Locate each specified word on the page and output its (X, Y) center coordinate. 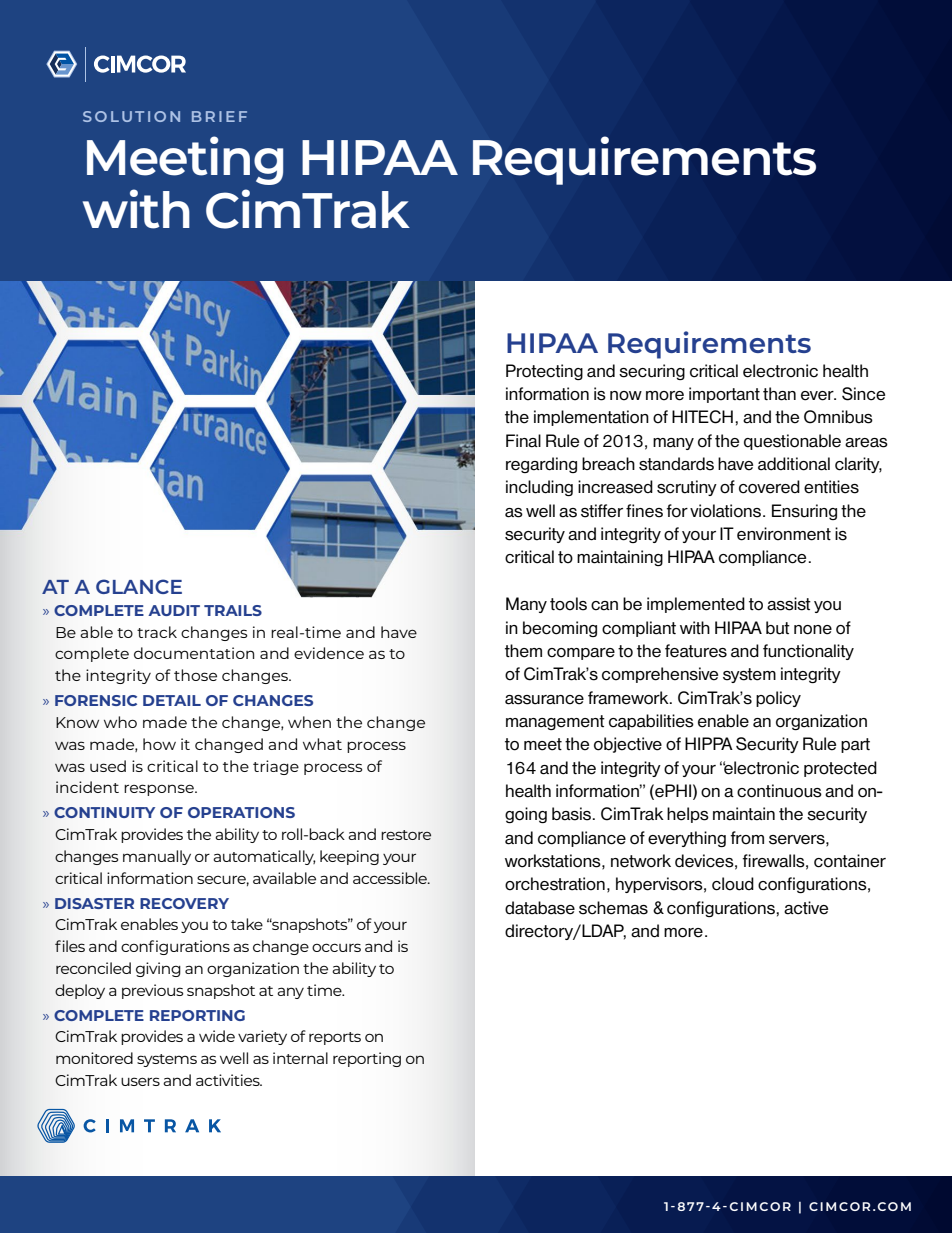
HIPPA (709, 743)
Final (523, 441)
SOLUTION (131, 116)
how (159, 744)
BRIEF (219, 116)
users (140, 1081)
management (555, 722)
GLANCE (139, 586)
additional (794, 464)
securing (652, 372)
